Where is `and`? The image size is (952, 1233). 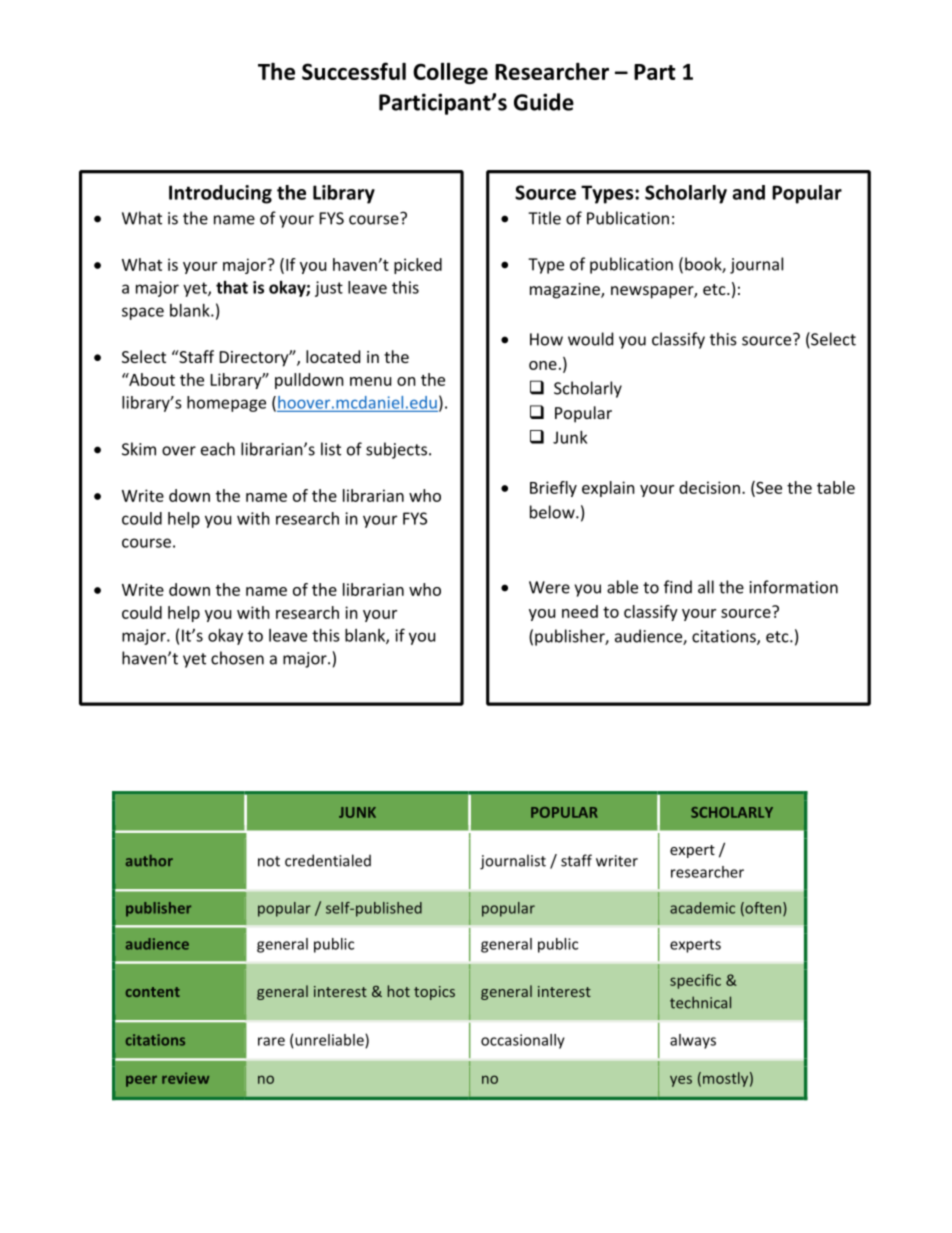 and is located at coordinates (748, 192).
